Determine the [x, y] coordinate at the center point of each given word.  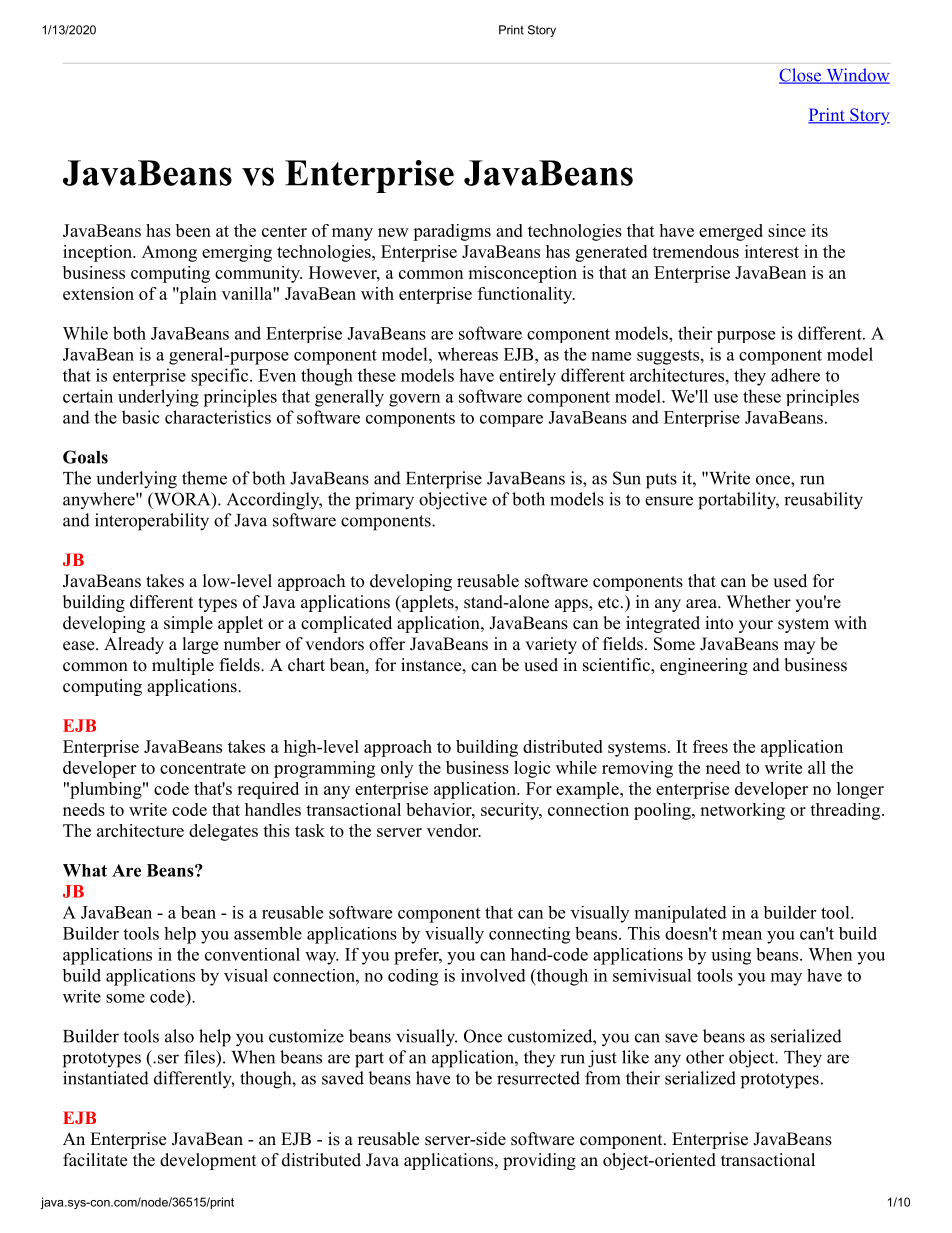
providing [539, 1161]
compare [511, 421]
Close [801, 76]
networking [742, 811]
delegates [223, 832]
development [208, 1161]
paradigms [452, 232]
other [705, 1057]
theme [204, 478]
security [511, 811]
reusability [823, 501]
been [193, 230]
